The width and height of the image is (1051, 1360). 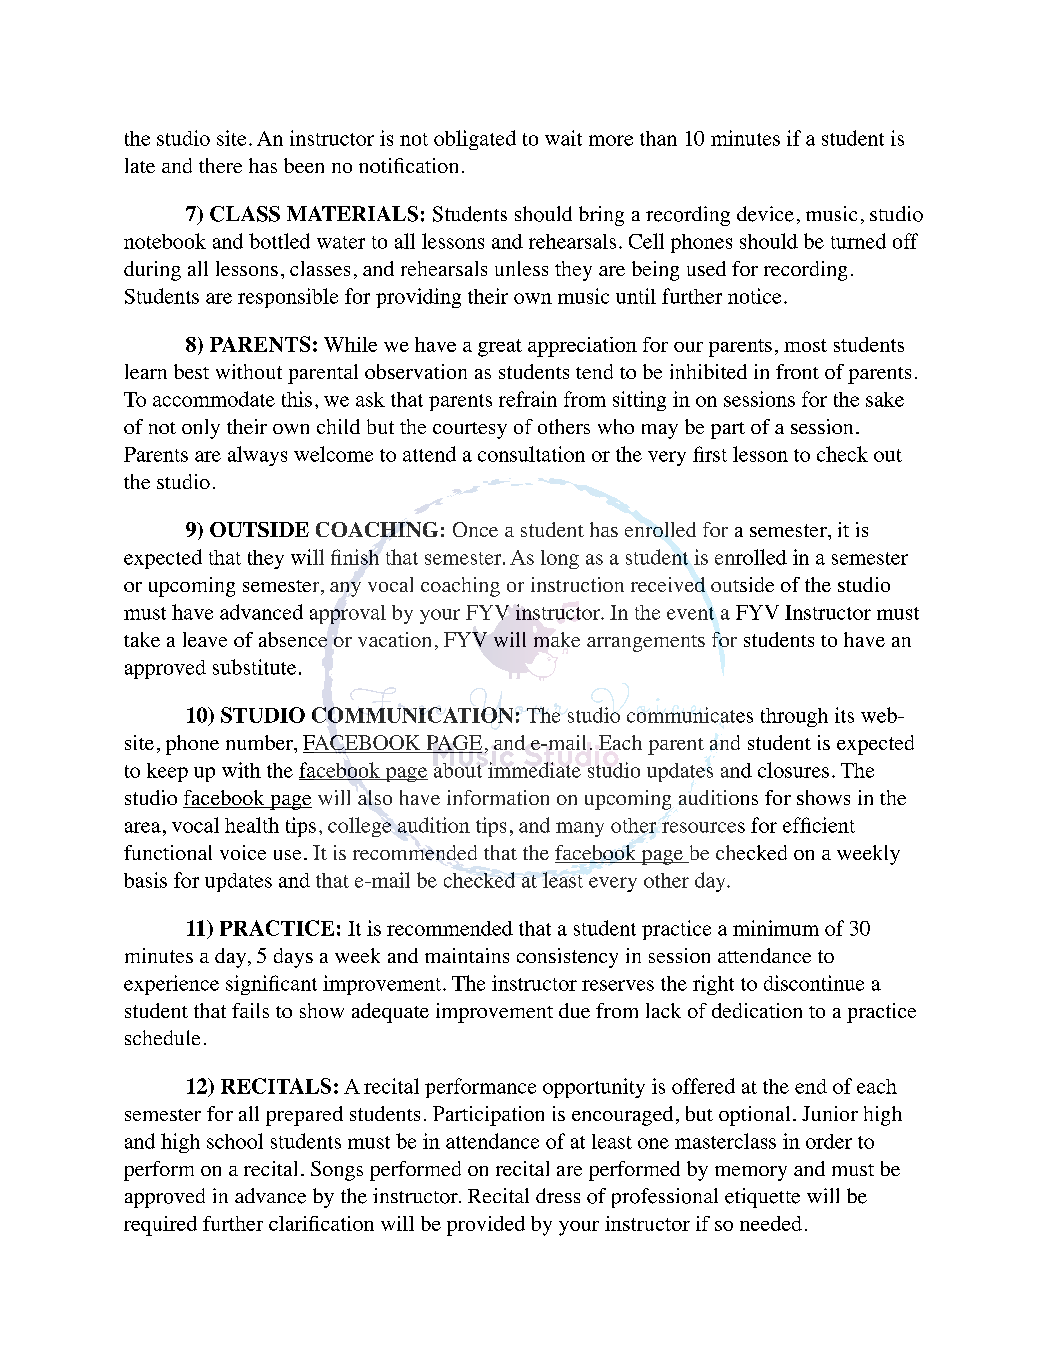 What do you see at coordinates (814, 983) in the image?
I see `discontinue` at bounding box center [814, 983].
